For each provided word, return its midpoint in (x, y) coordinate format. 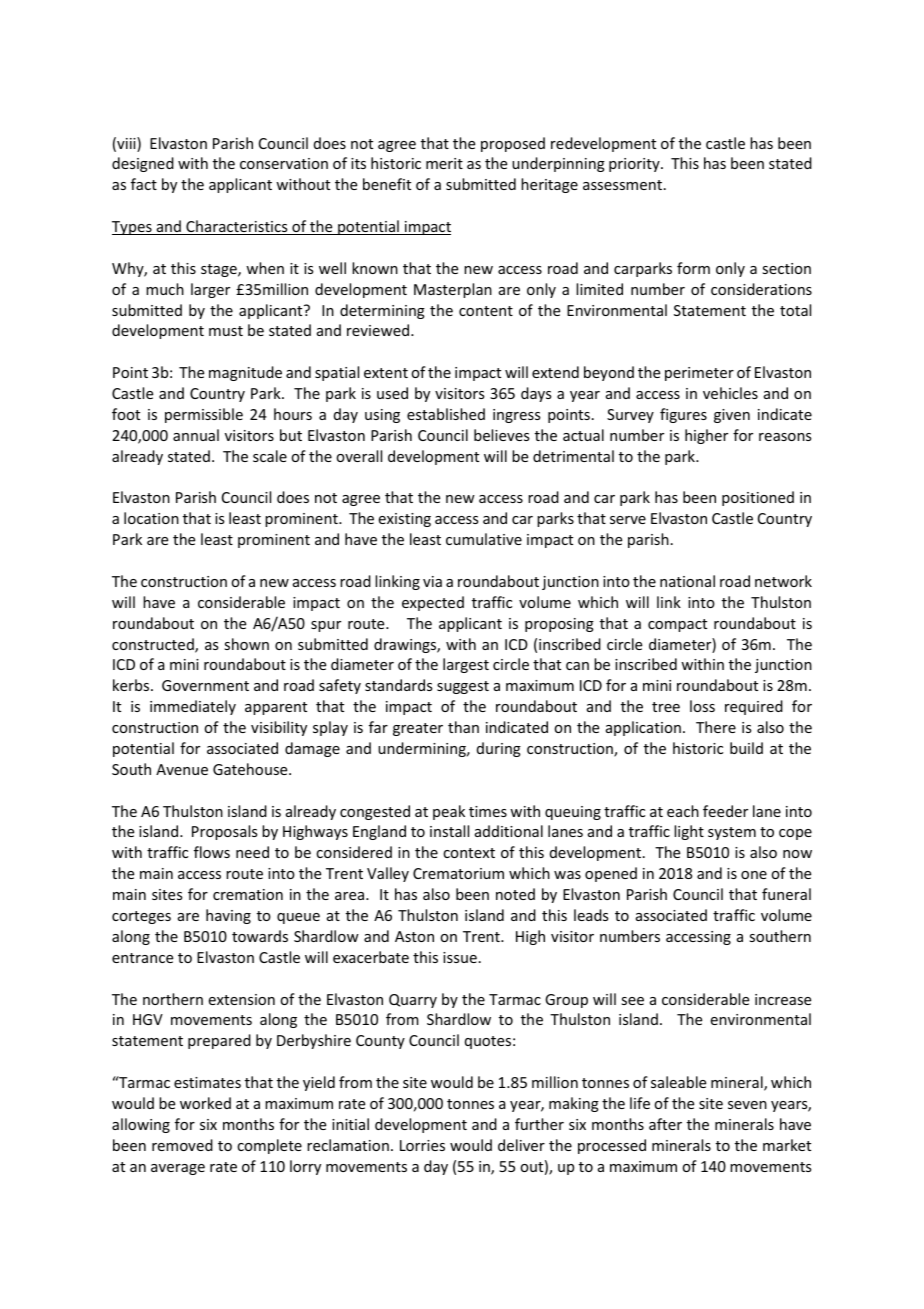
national (687, 581)
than (463, 727)
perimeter (699, 374)
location (151, 518)
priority (635, 165)
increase (783, 999)
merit (444, 163)
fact (144, 184)
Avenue (182, 769)
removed (182, 1145)
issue (460, 957)
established (446, 414)
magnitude (245, 373)
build (746, 748)
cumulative (484, 539)
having (228, 916)
